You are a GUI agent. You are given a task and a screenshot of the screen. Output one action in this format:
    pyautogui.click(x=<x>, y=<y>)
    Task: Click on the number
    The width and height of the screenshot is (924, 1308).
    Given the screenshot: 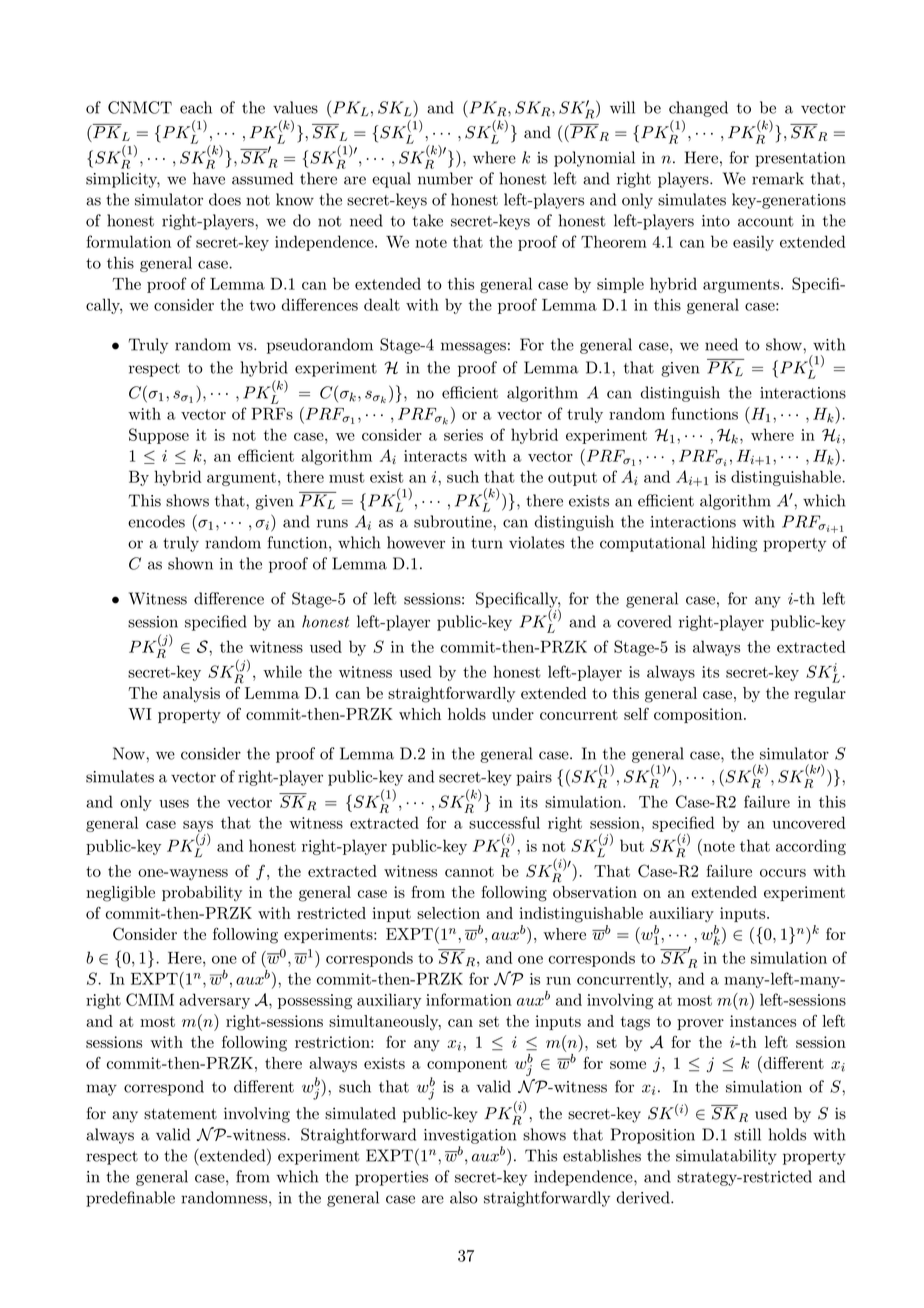 What is the action you would take?
    pyautogui.click(x=445, y=178)
